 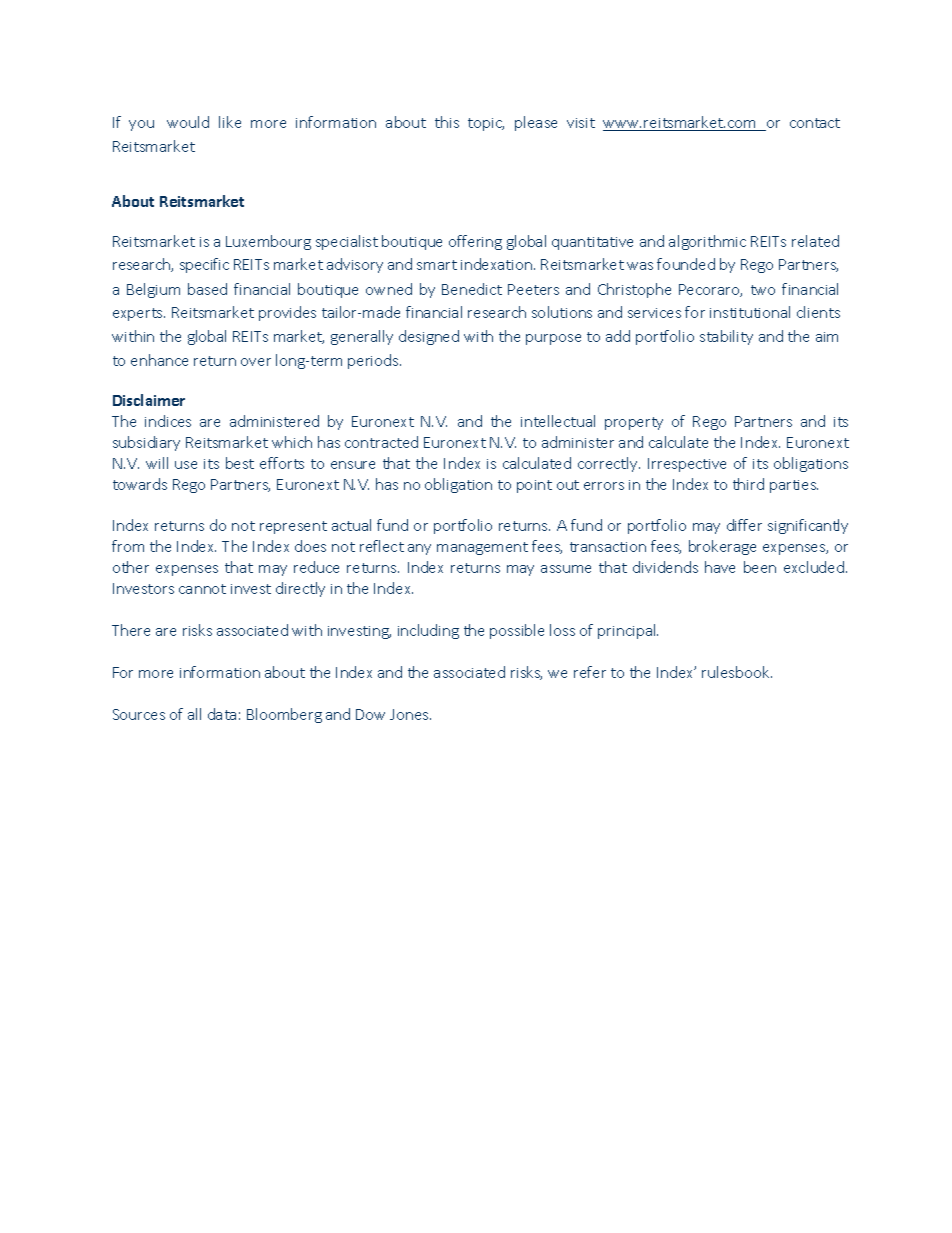 What do you see at coordinates (429, 337) in the screenshot?
I see `designed` at bounding box center [429, 337].
